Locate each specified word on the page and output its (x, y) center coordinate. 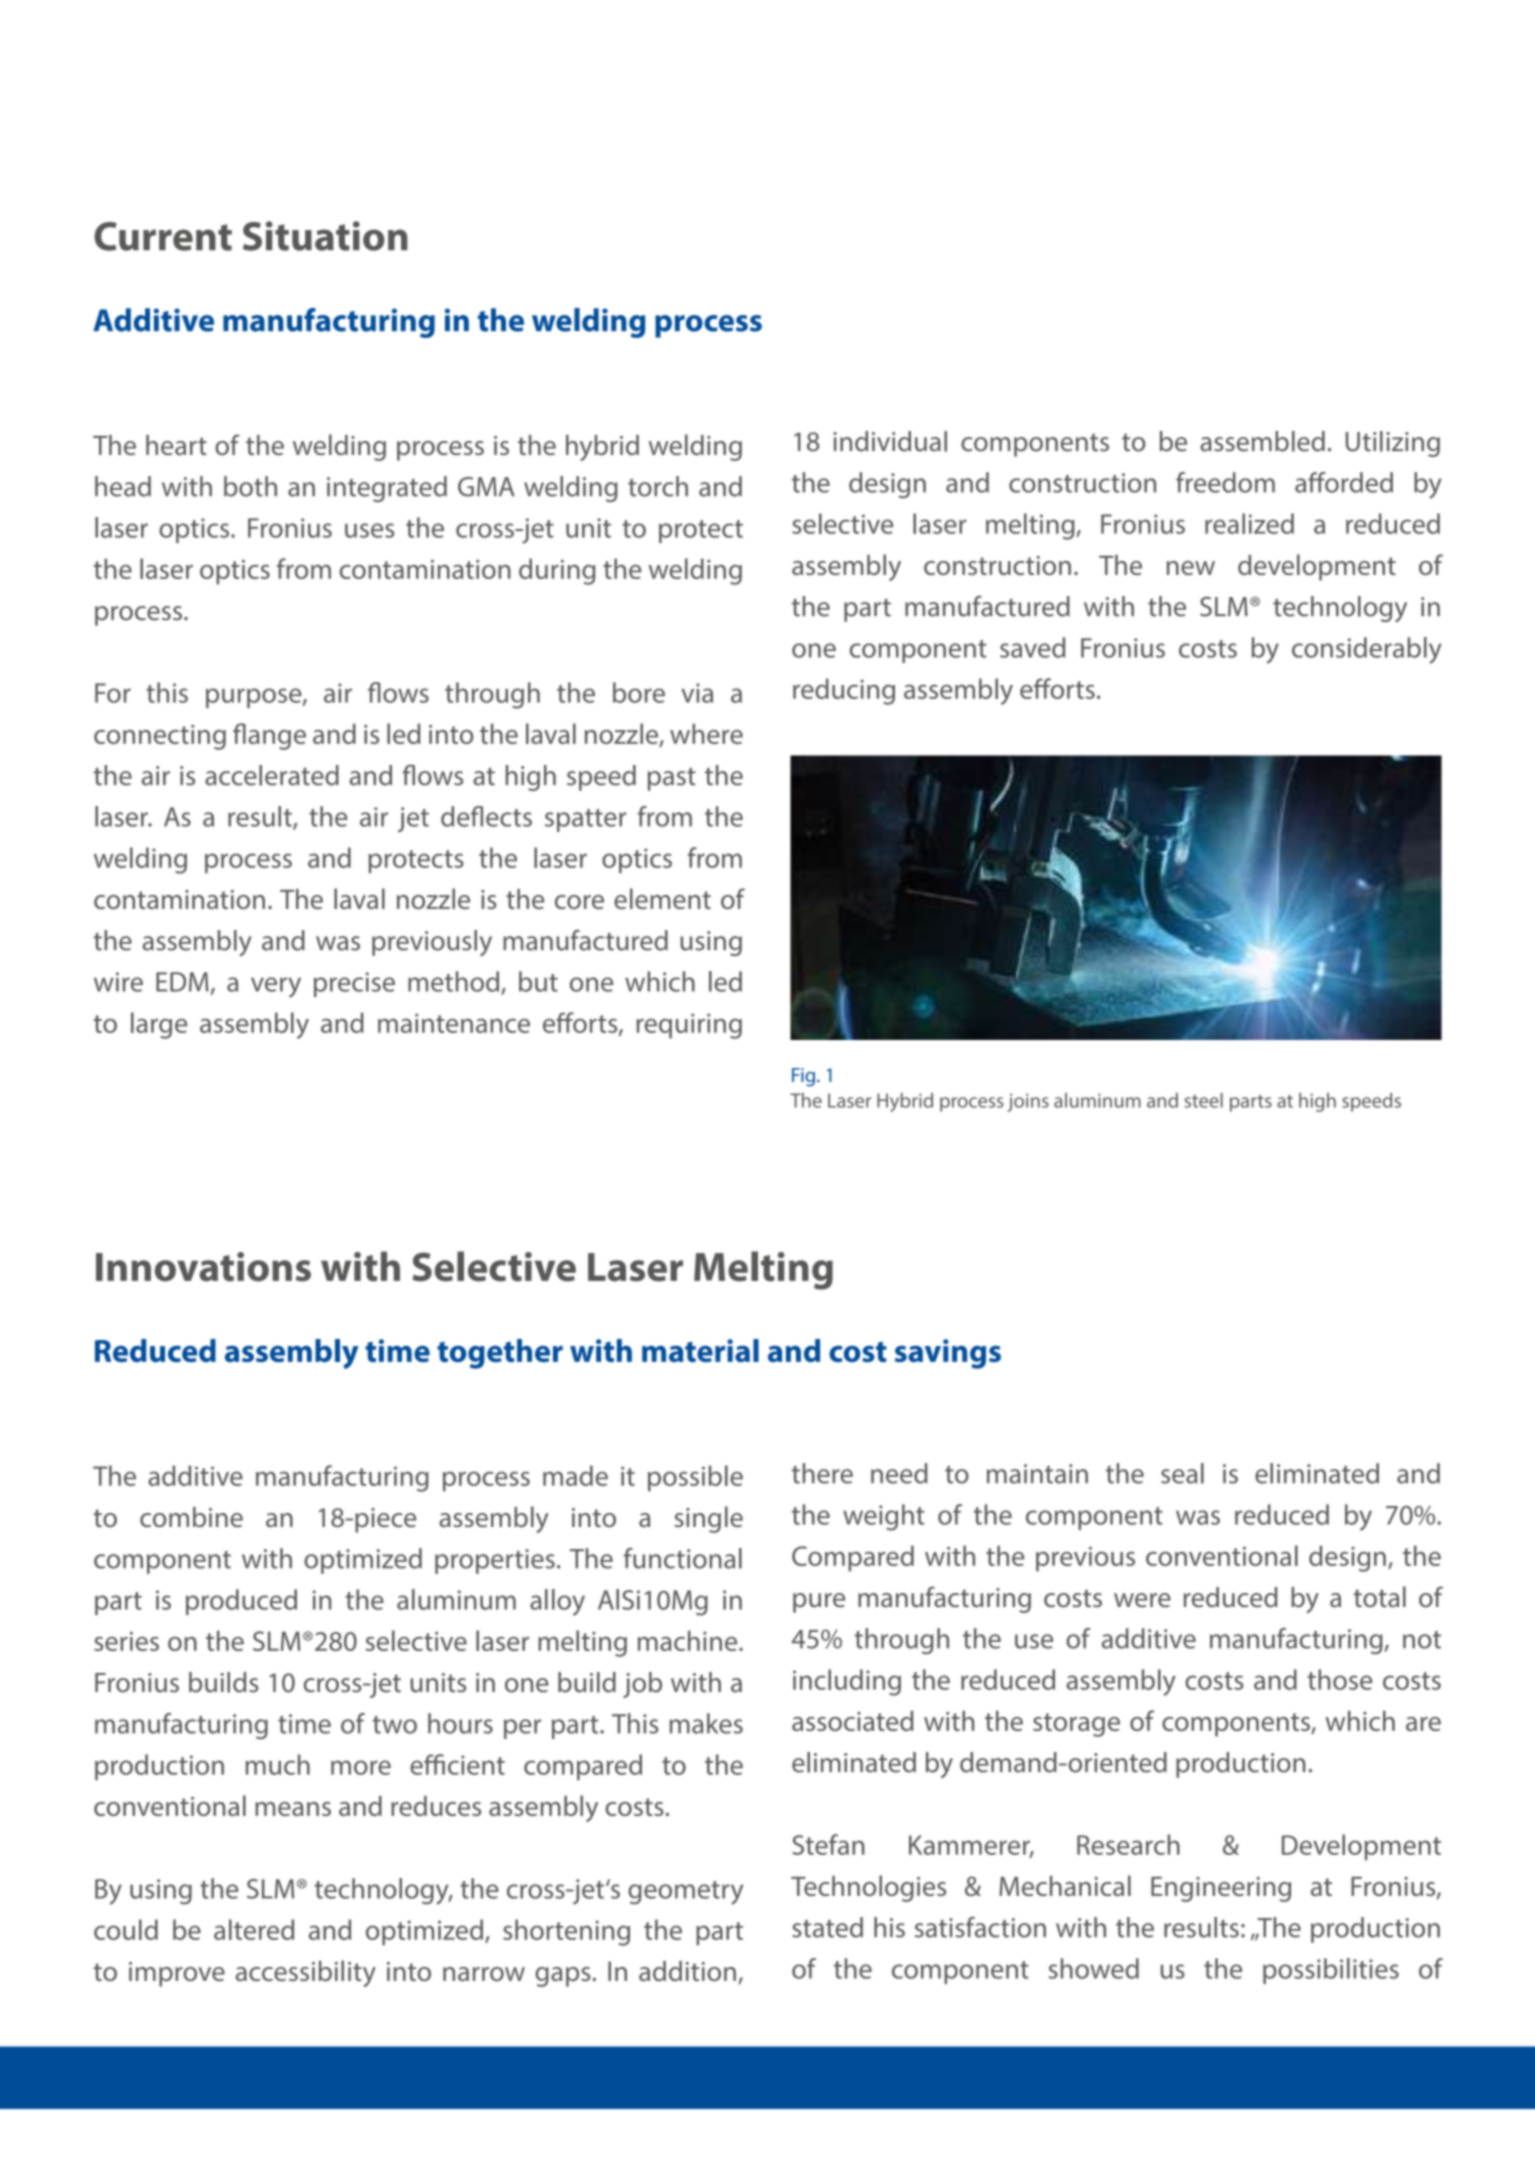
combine (191, 1517)
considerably (1367, 650)
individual (890, 441)
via (697, 693)
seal (1182, 1473)
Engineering (1221, 1889)
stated (827, 1927)
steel (1203, 1100)
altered (254, 1929)
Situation (325, 236)
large (159, 1025)
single (709, 1519)
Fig (803, 1077)
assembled (1262, 441)
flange (269, 736)
